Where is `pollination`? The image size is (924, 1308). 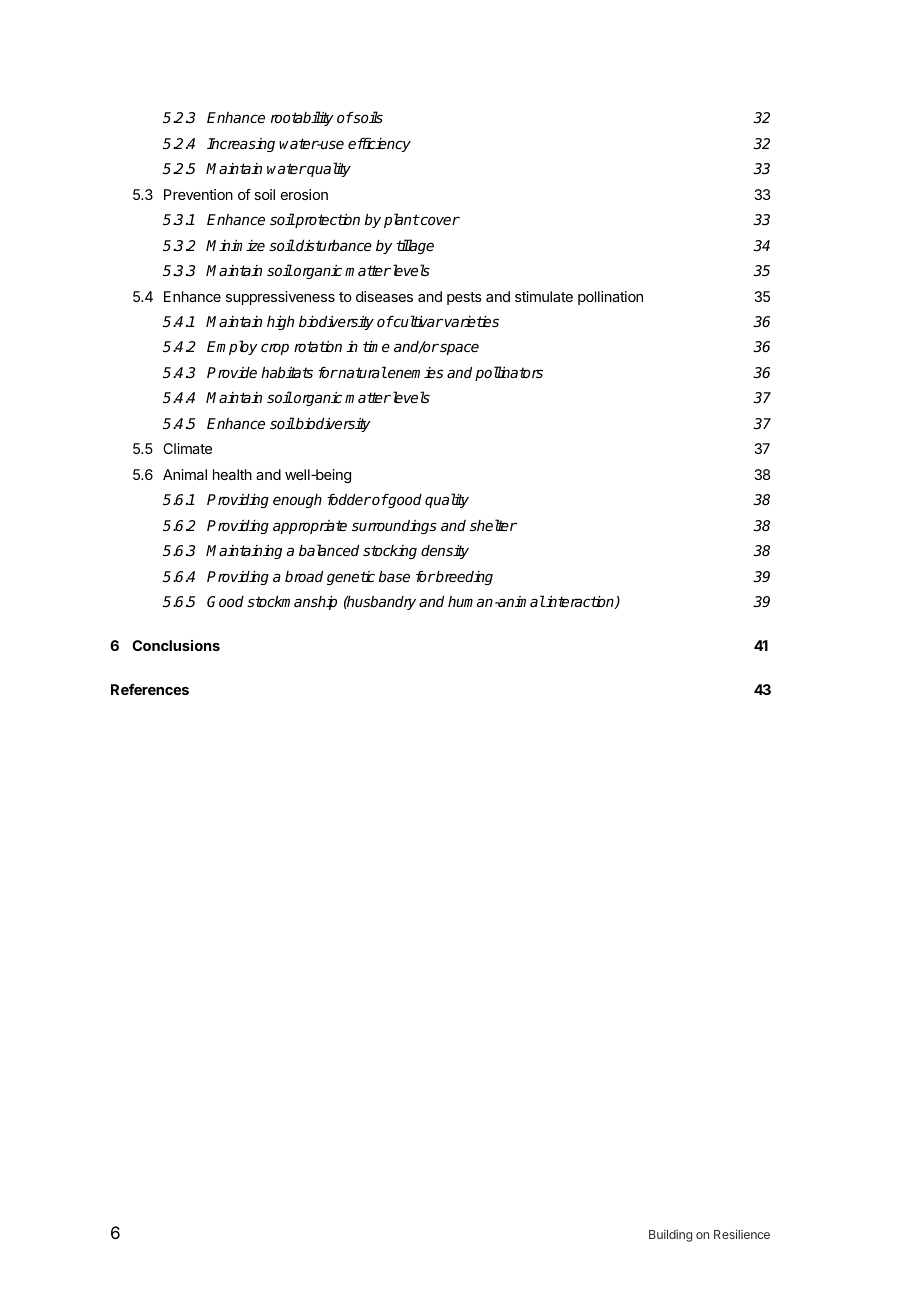 pollination is located at coordinates (610, 298).
